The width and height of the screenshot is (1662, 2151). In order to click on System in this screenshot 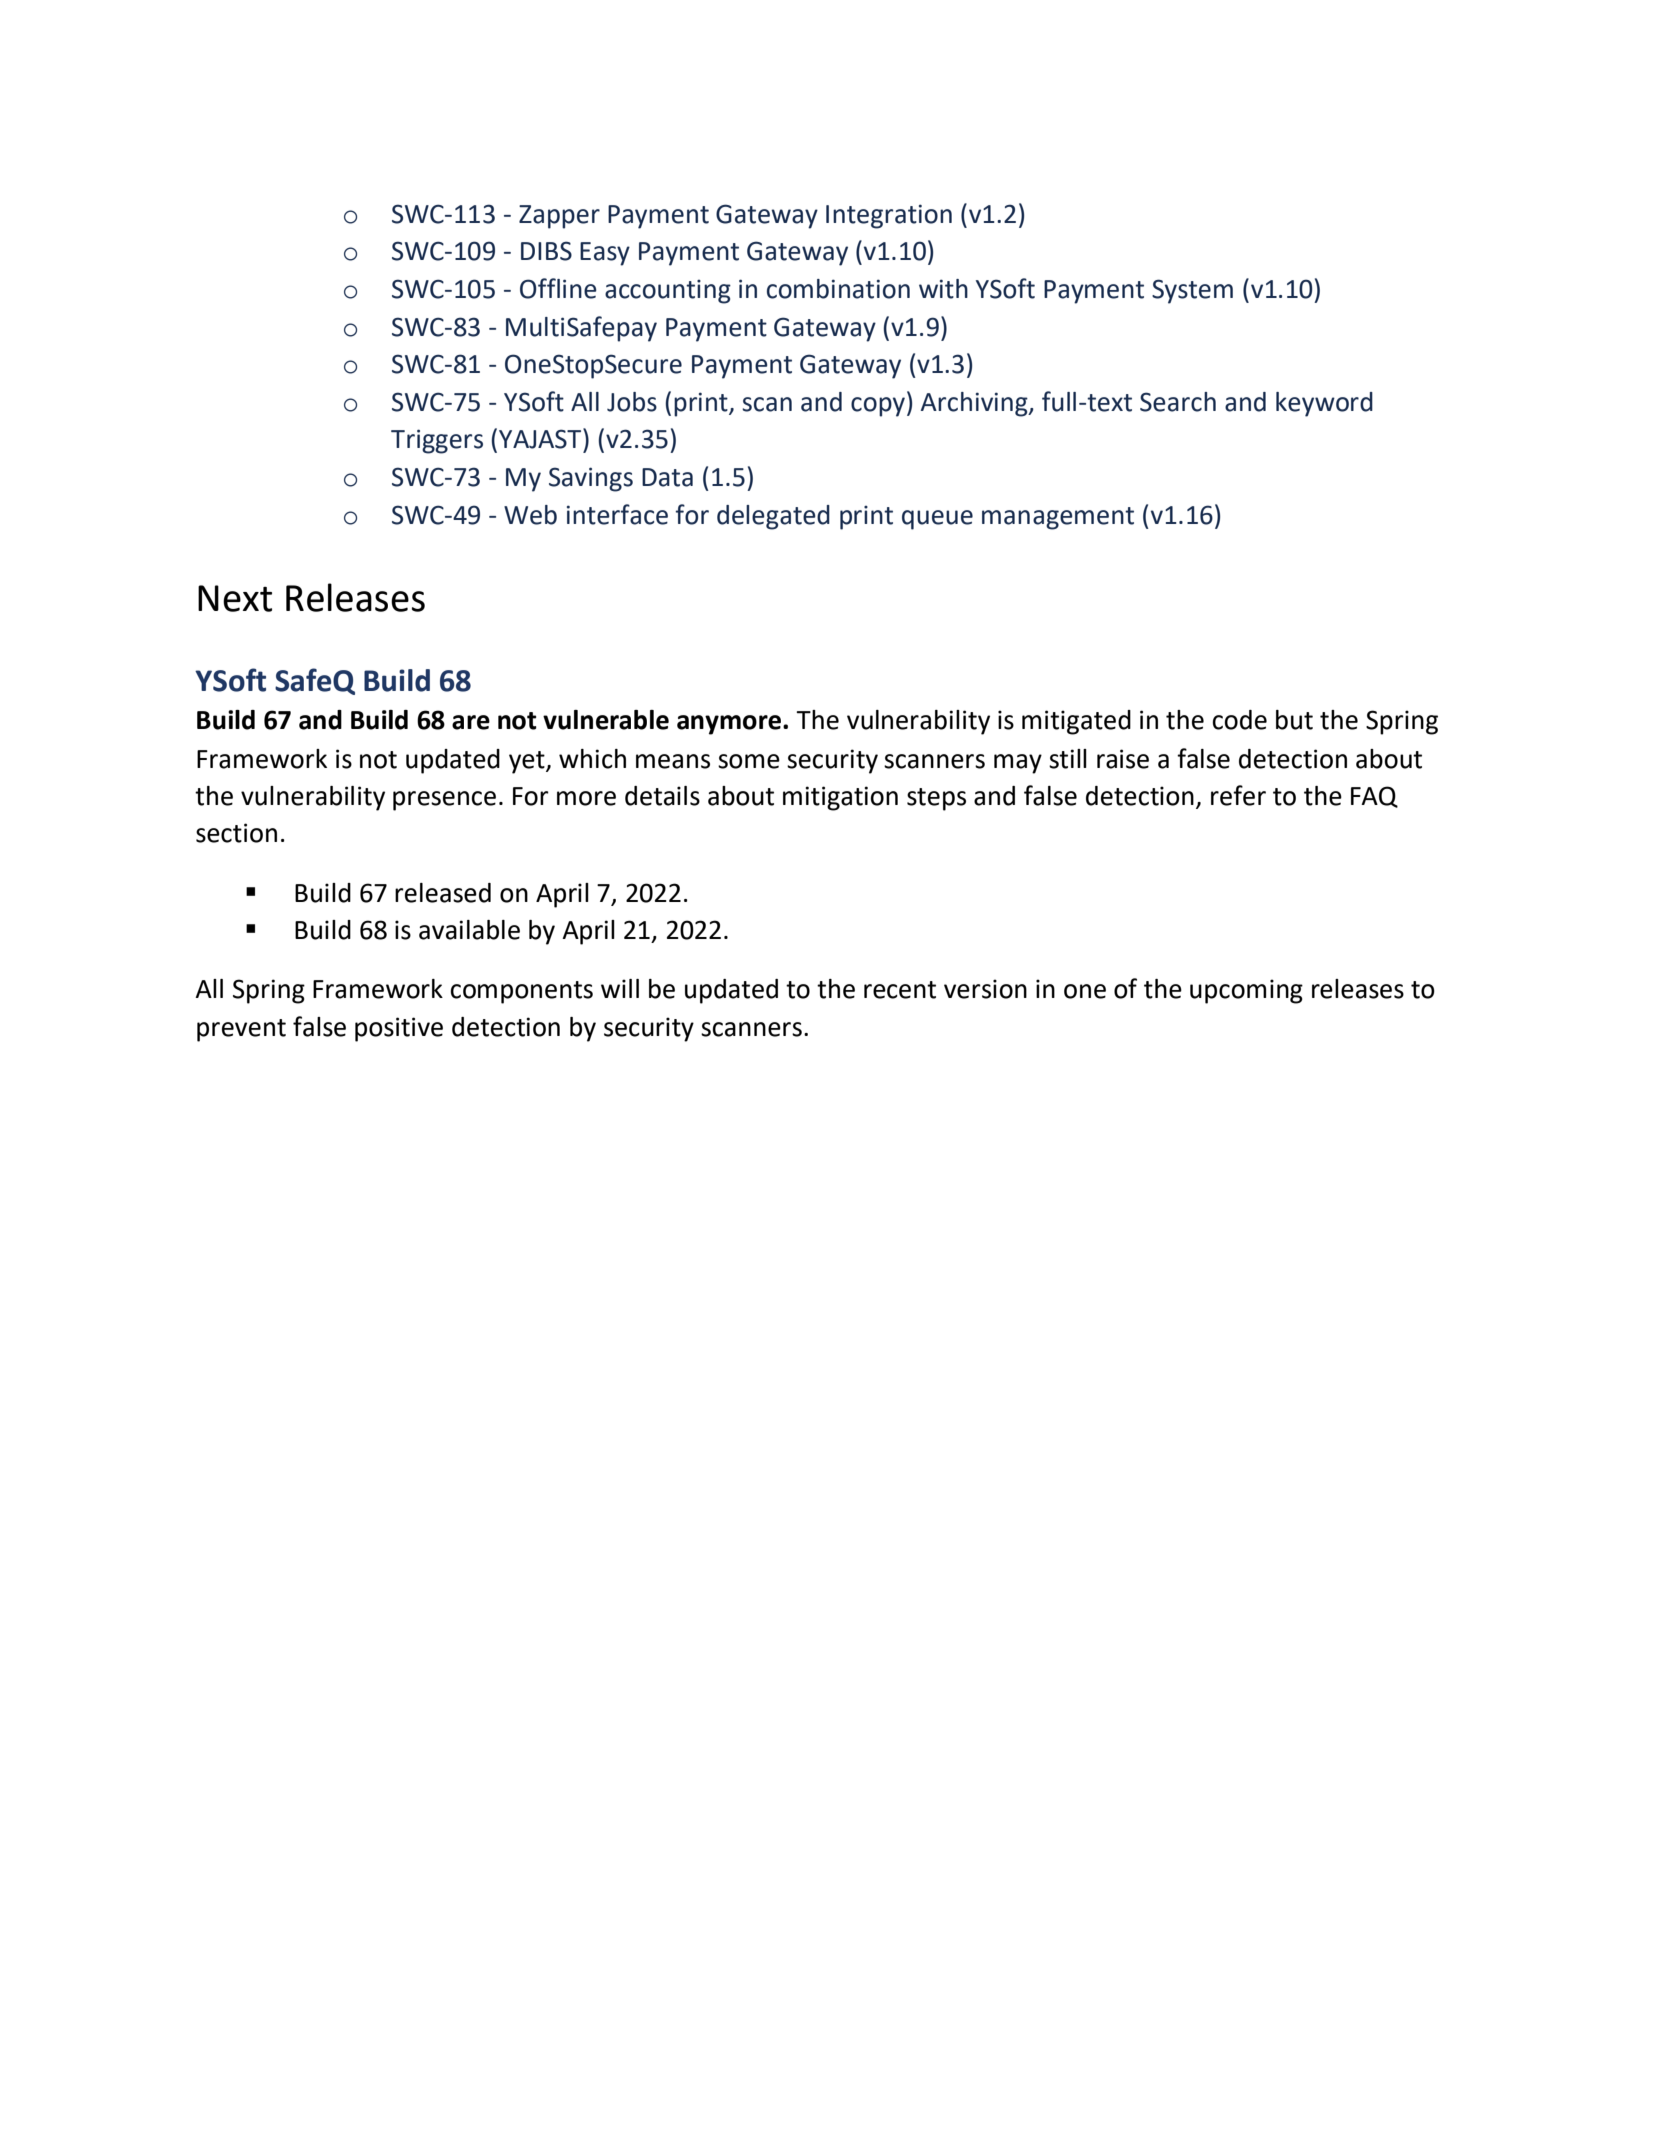, I will do `click(1192, 291)`.
